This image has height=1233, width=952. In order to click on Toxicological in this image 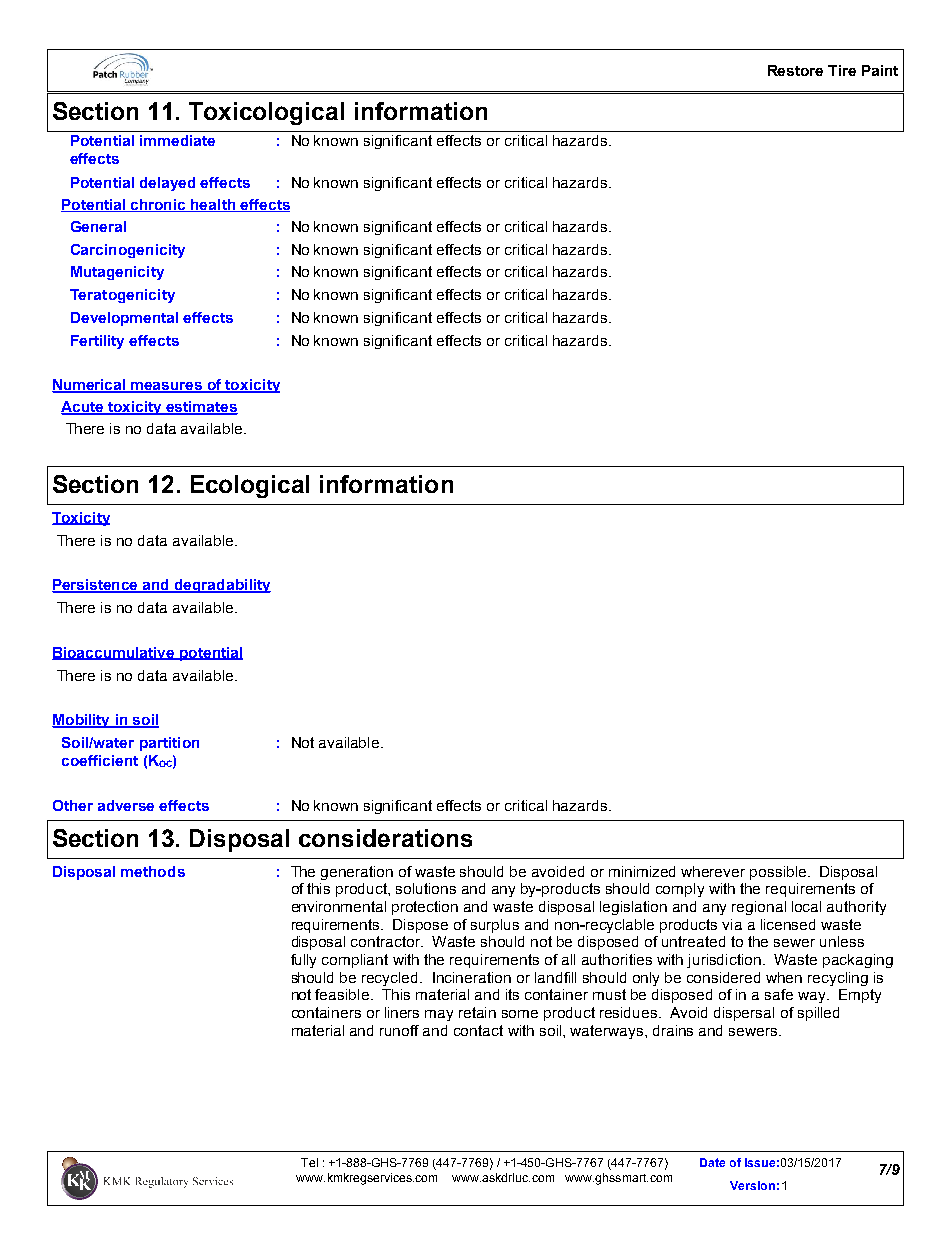, I will do `click(266, 113)`.
